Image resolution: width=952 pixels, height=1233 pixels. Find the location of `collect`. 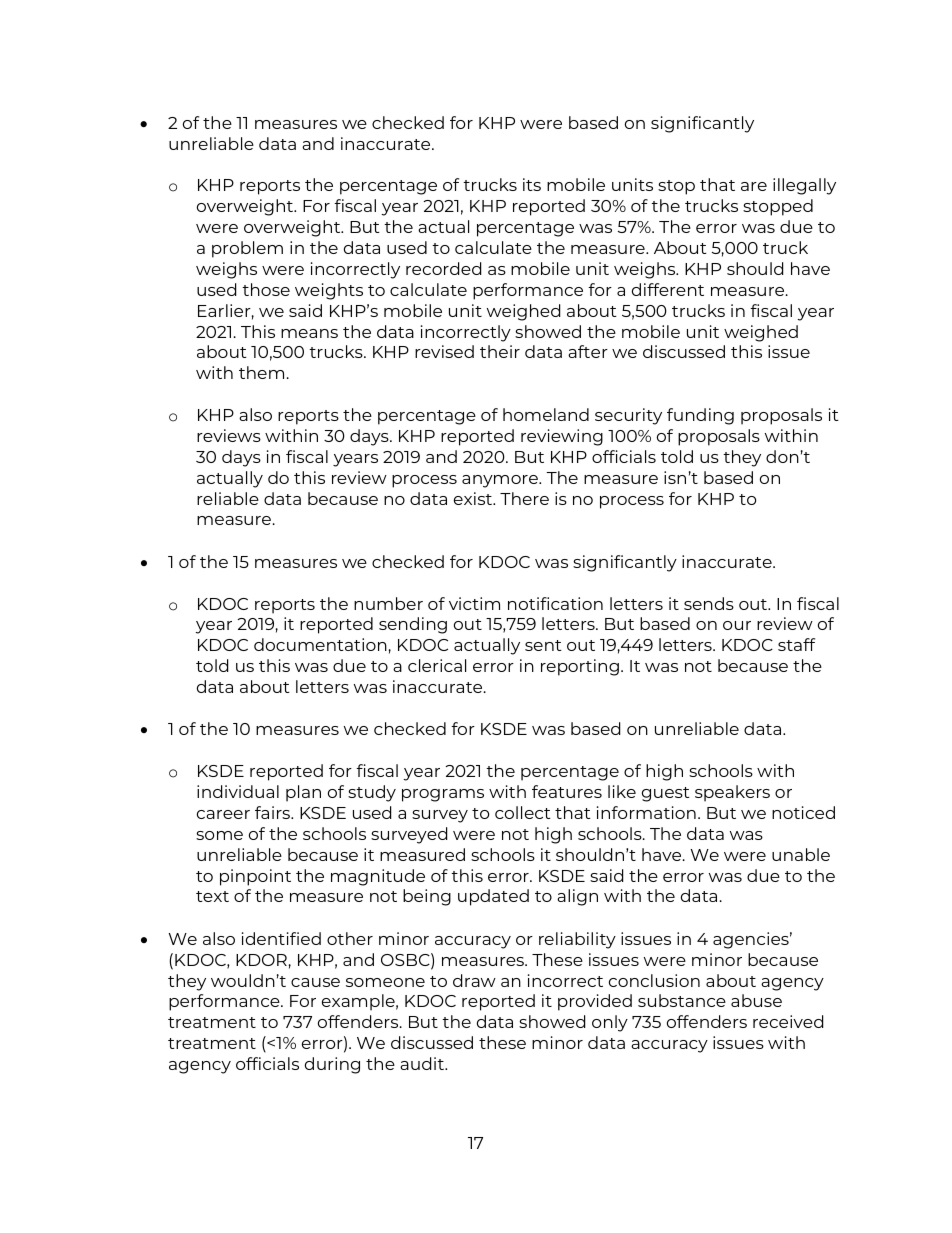

collect is located at coordinates (523, 812).
